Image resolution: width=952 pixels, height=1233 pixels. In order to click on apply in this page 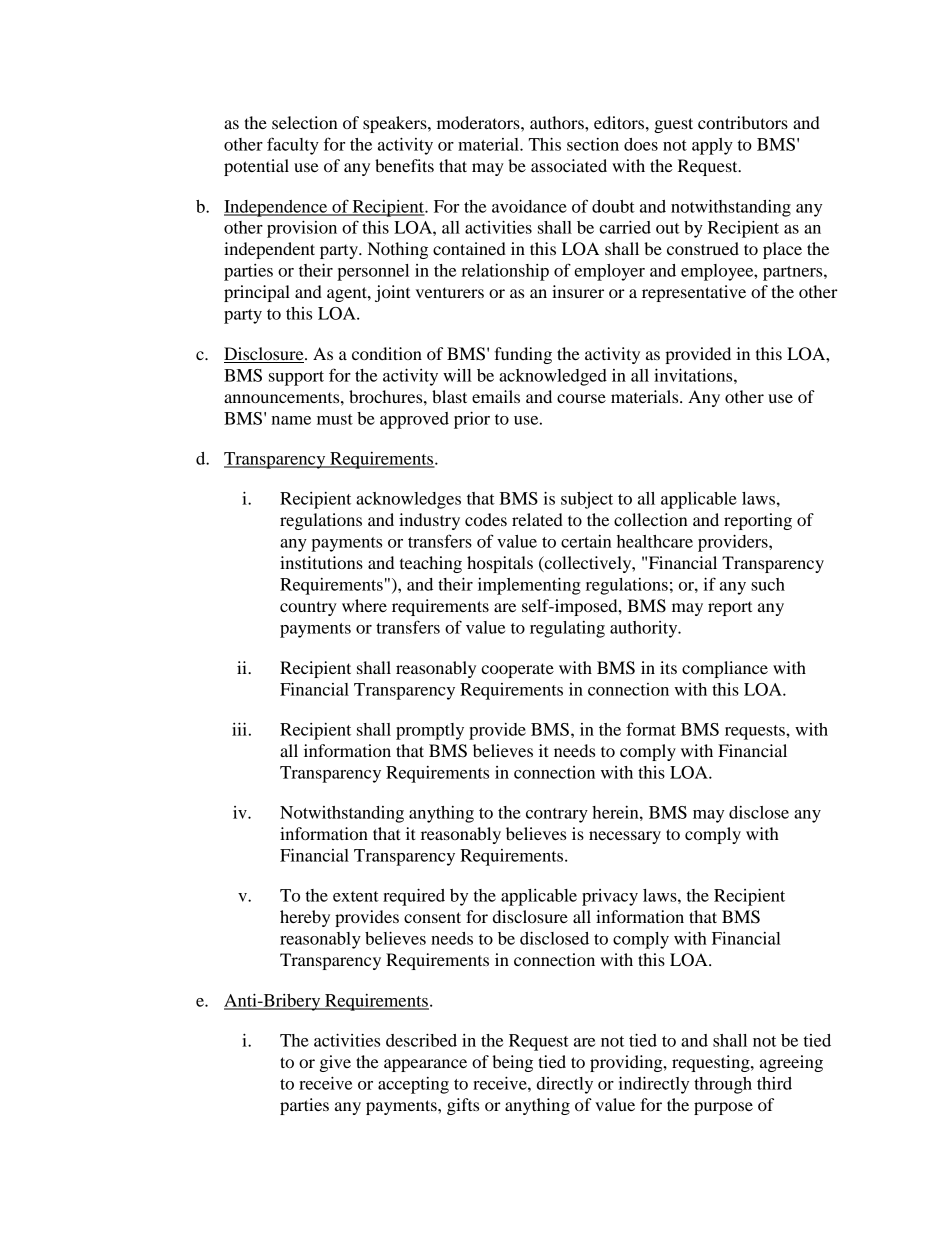, I will do `click(712, 146)`.
